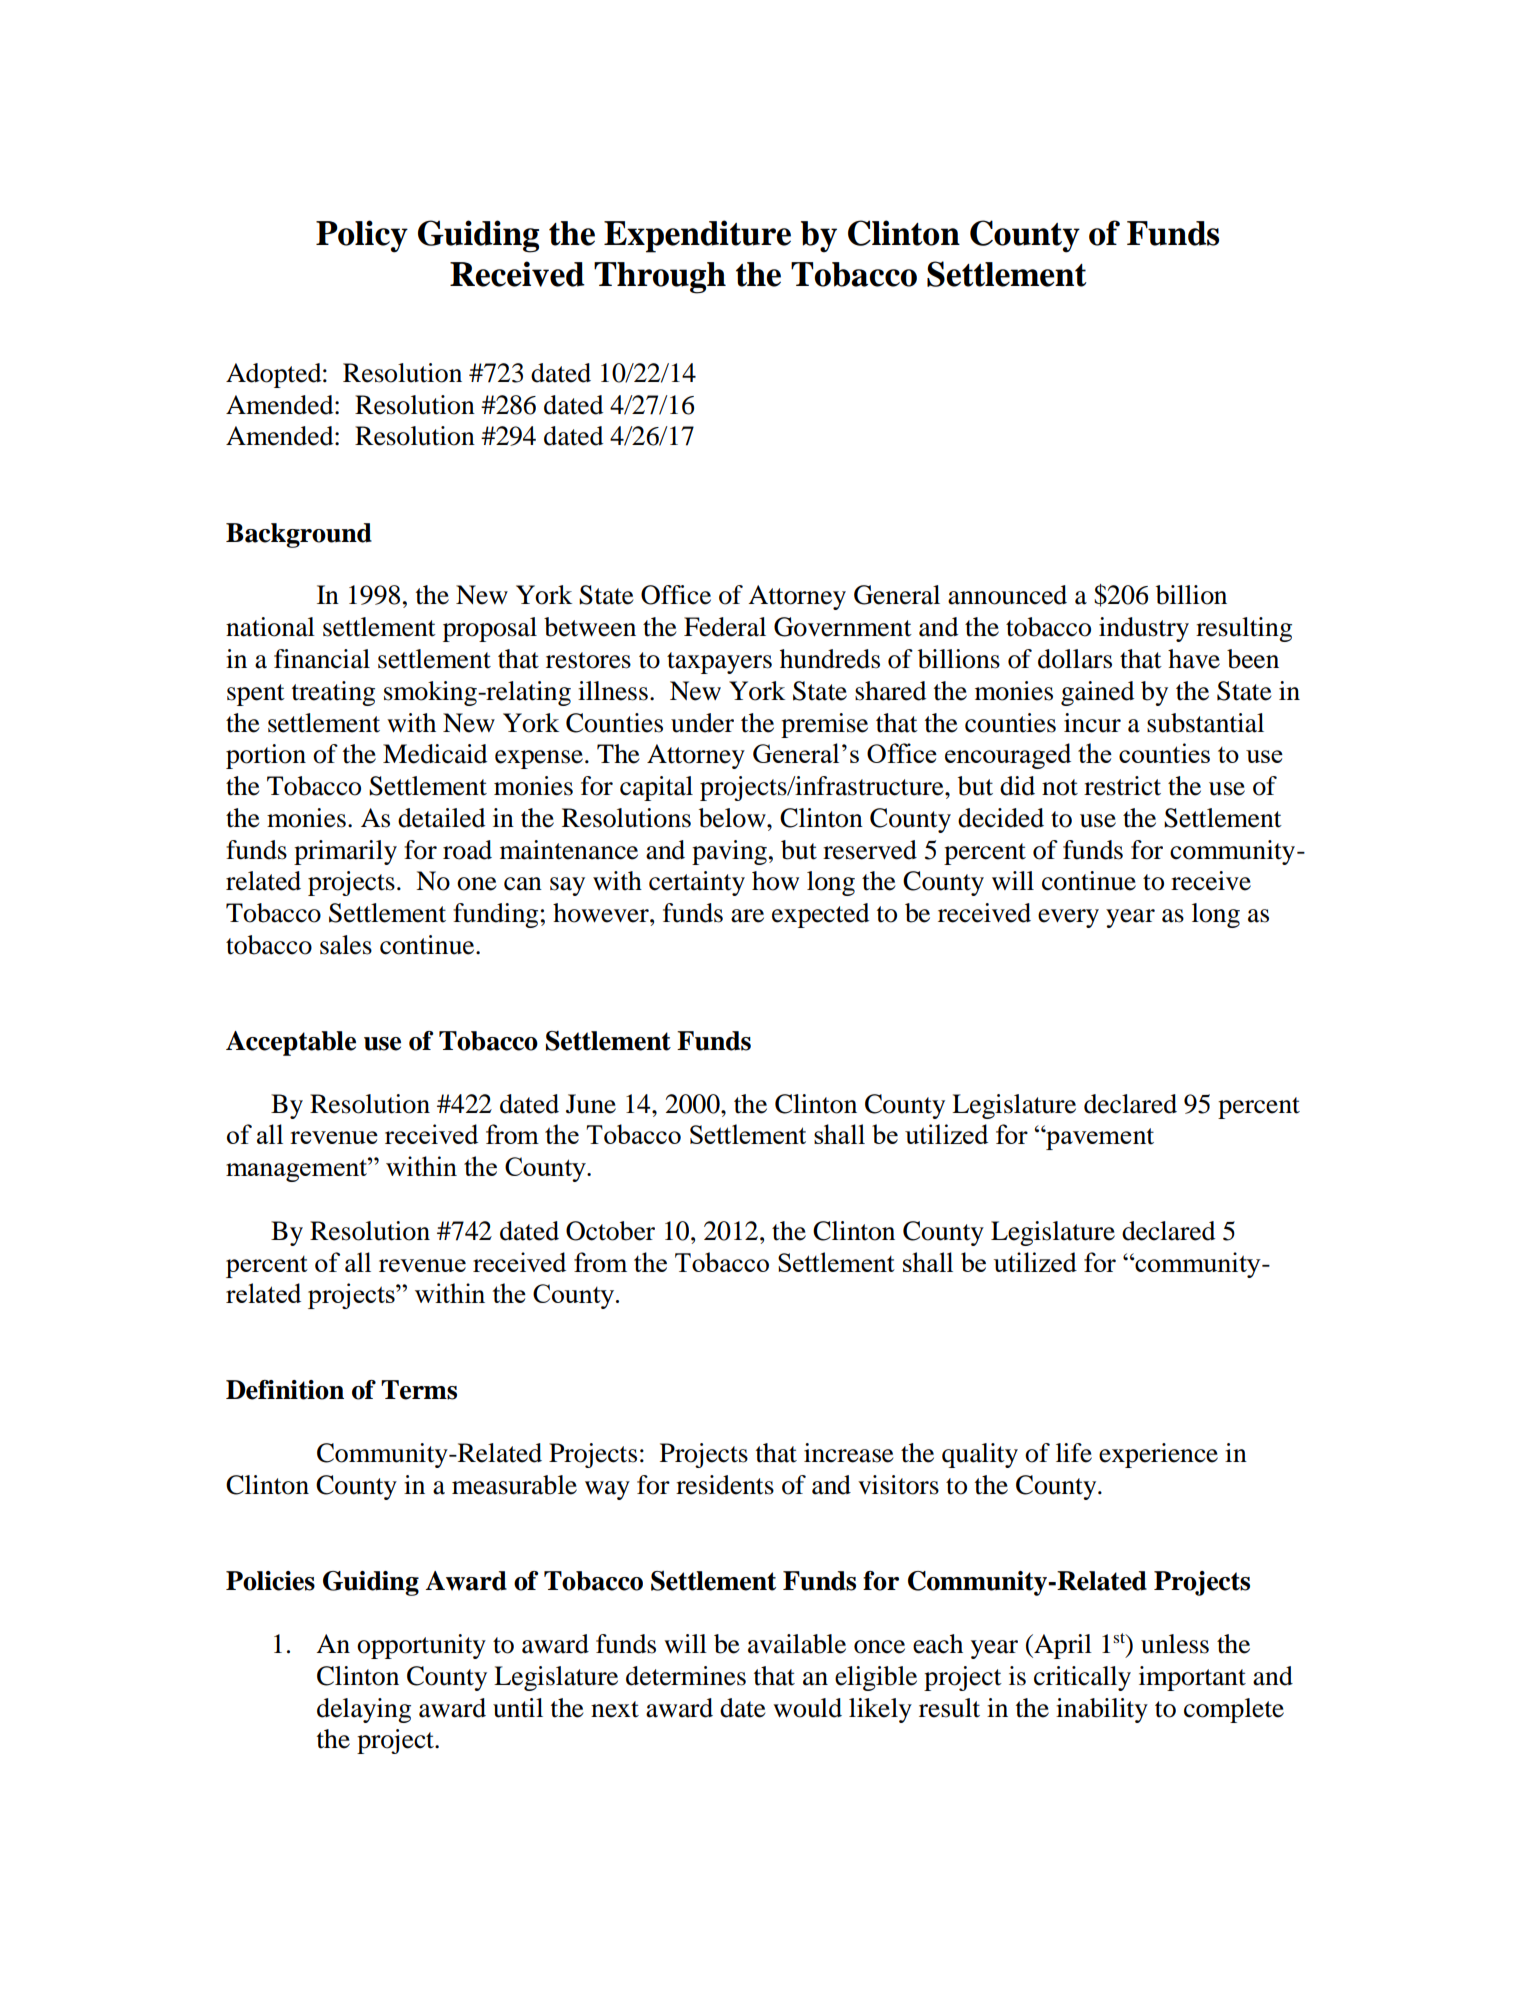 This screenshot has height=1989, width=1537. I want to click on expected, so click(820, 915).
